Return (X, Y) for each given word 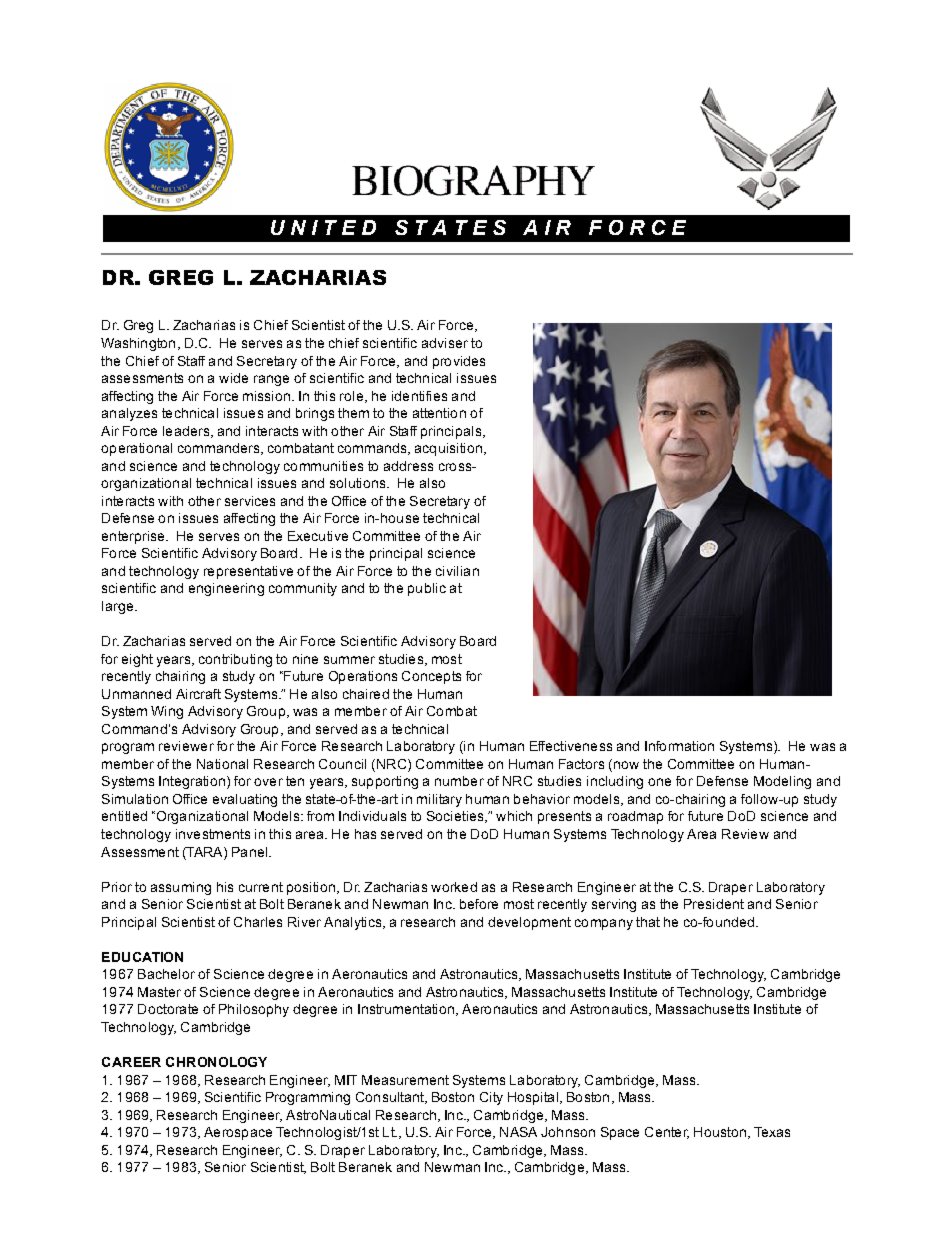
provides (459, 362)
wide (233, 378)
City (491, 1098)
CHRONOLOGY (216, 1062)
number (459, 781)
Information (679, 746)
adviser (445, 343)
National (222, 764)
